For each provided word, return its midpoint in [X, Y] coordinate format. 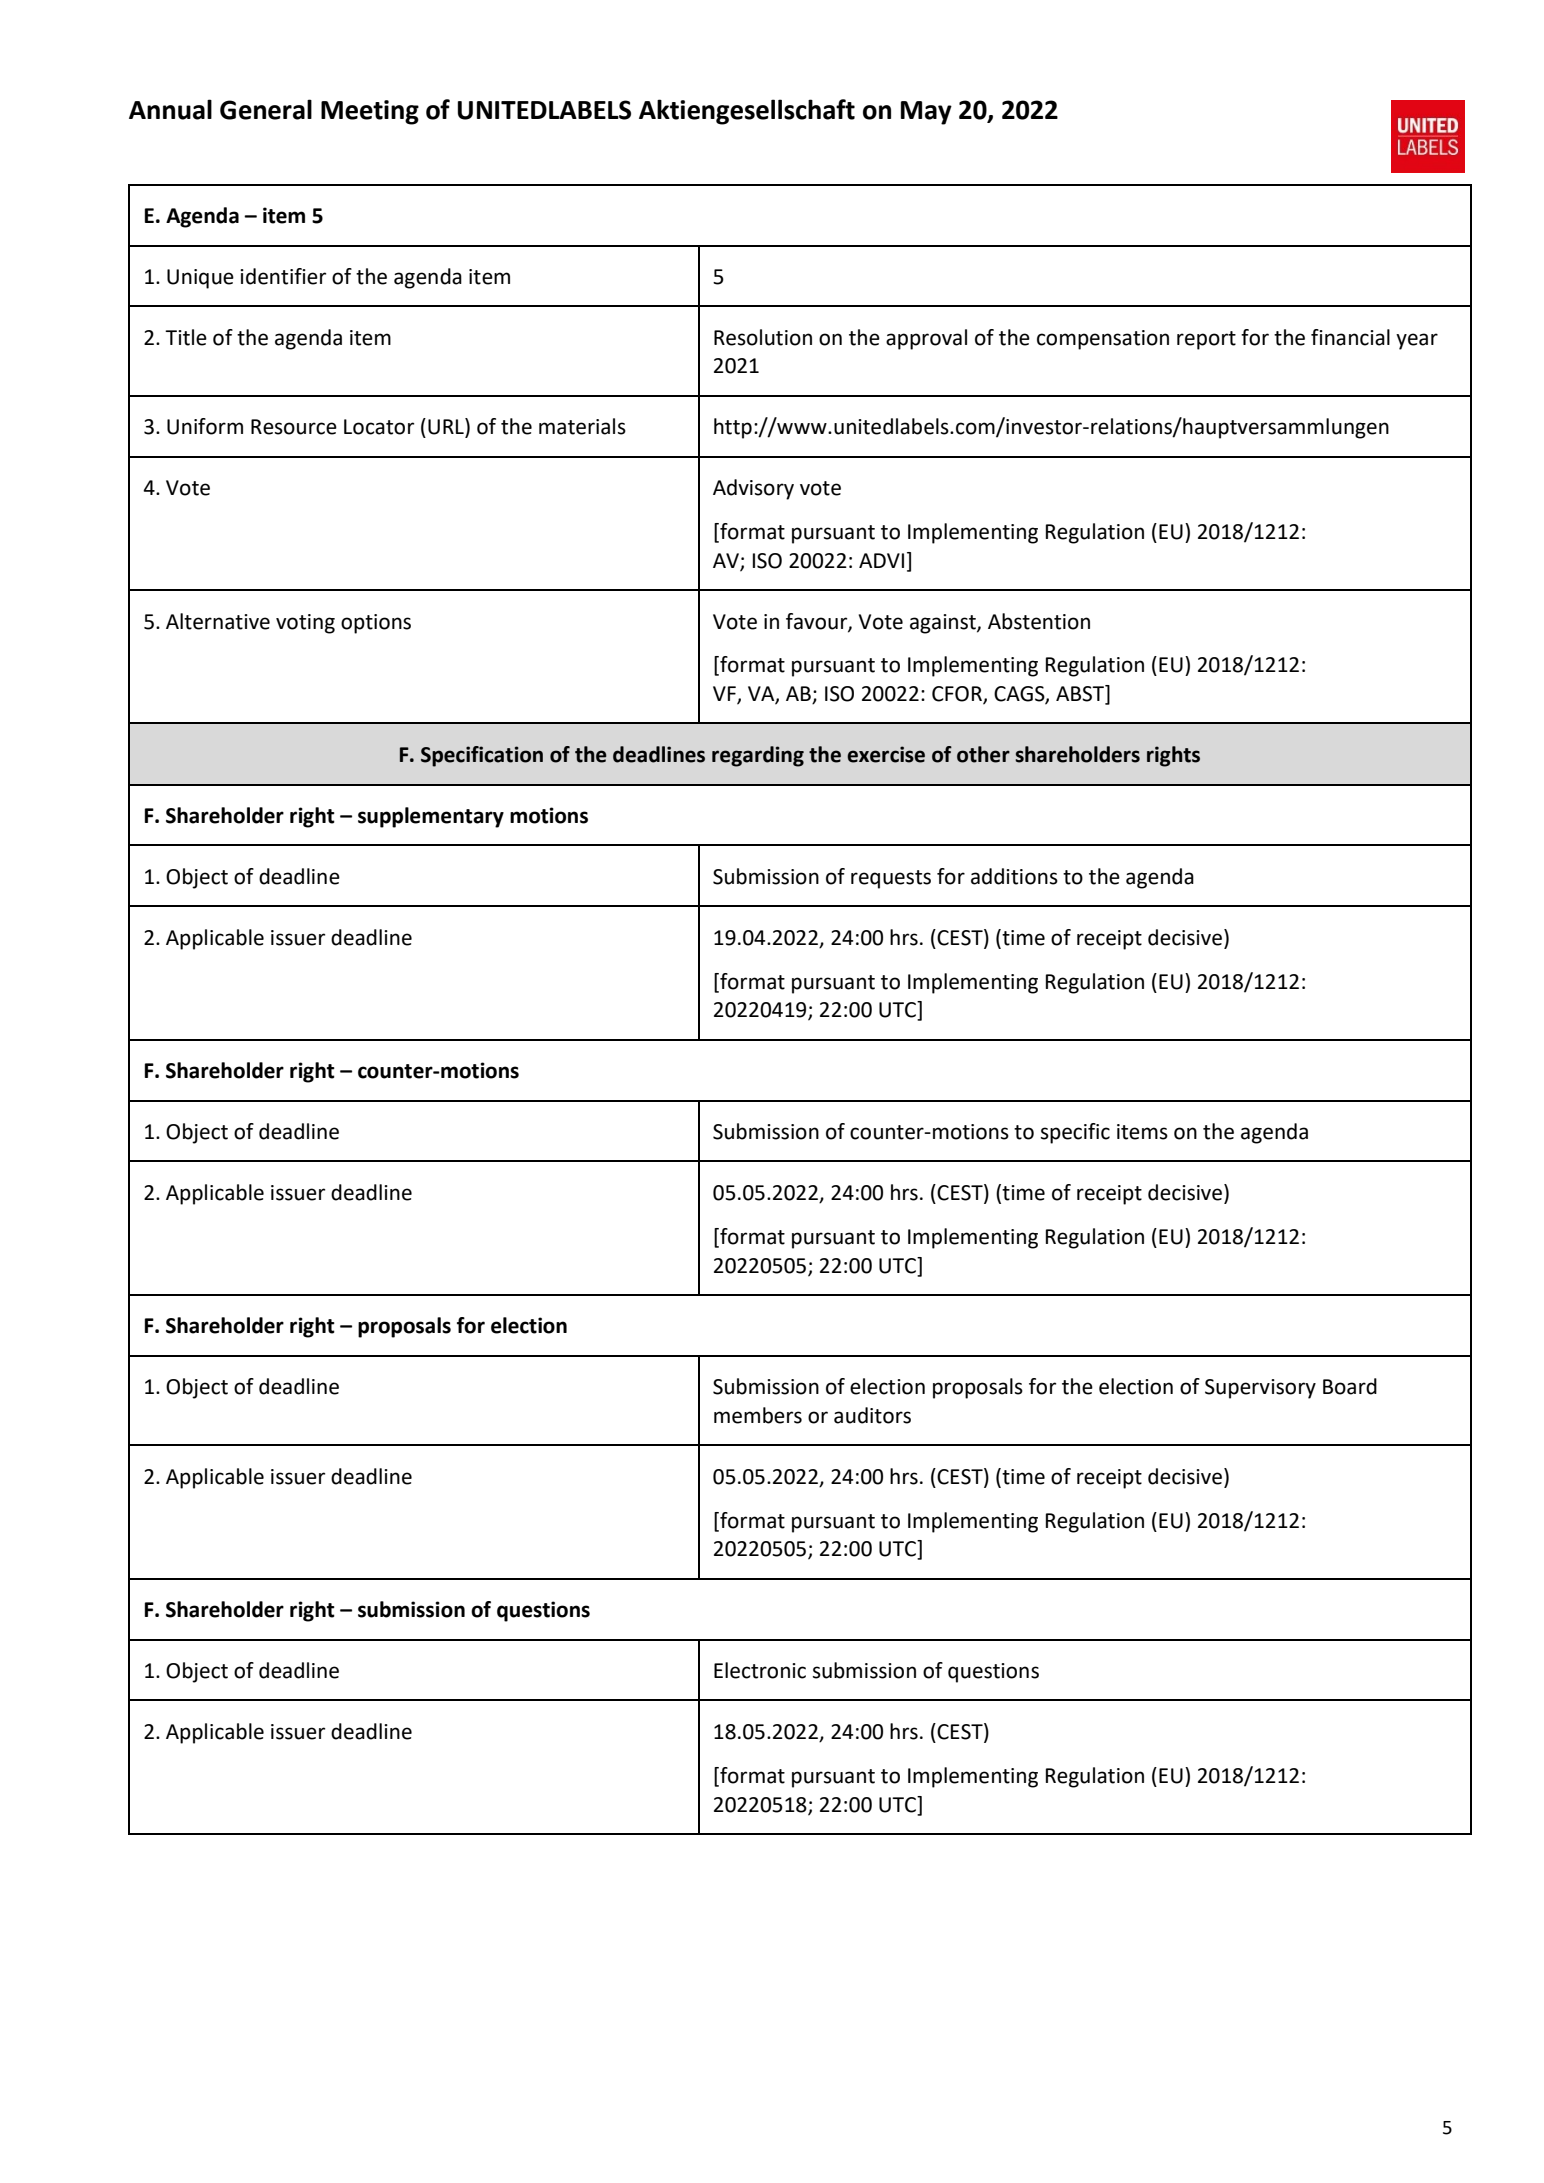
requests [891, 879]
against [944, 624]
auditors [872, 1415]
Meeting [370, 112]
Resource [294, 427]
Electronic [760, 1670]
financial [1350, 337]
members [758, 1415]
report [1206, 340]
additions [1014, 876]
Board [1350, 1386]
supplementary [431, 817]
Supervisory [1260, 1389]
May [926, 113]
